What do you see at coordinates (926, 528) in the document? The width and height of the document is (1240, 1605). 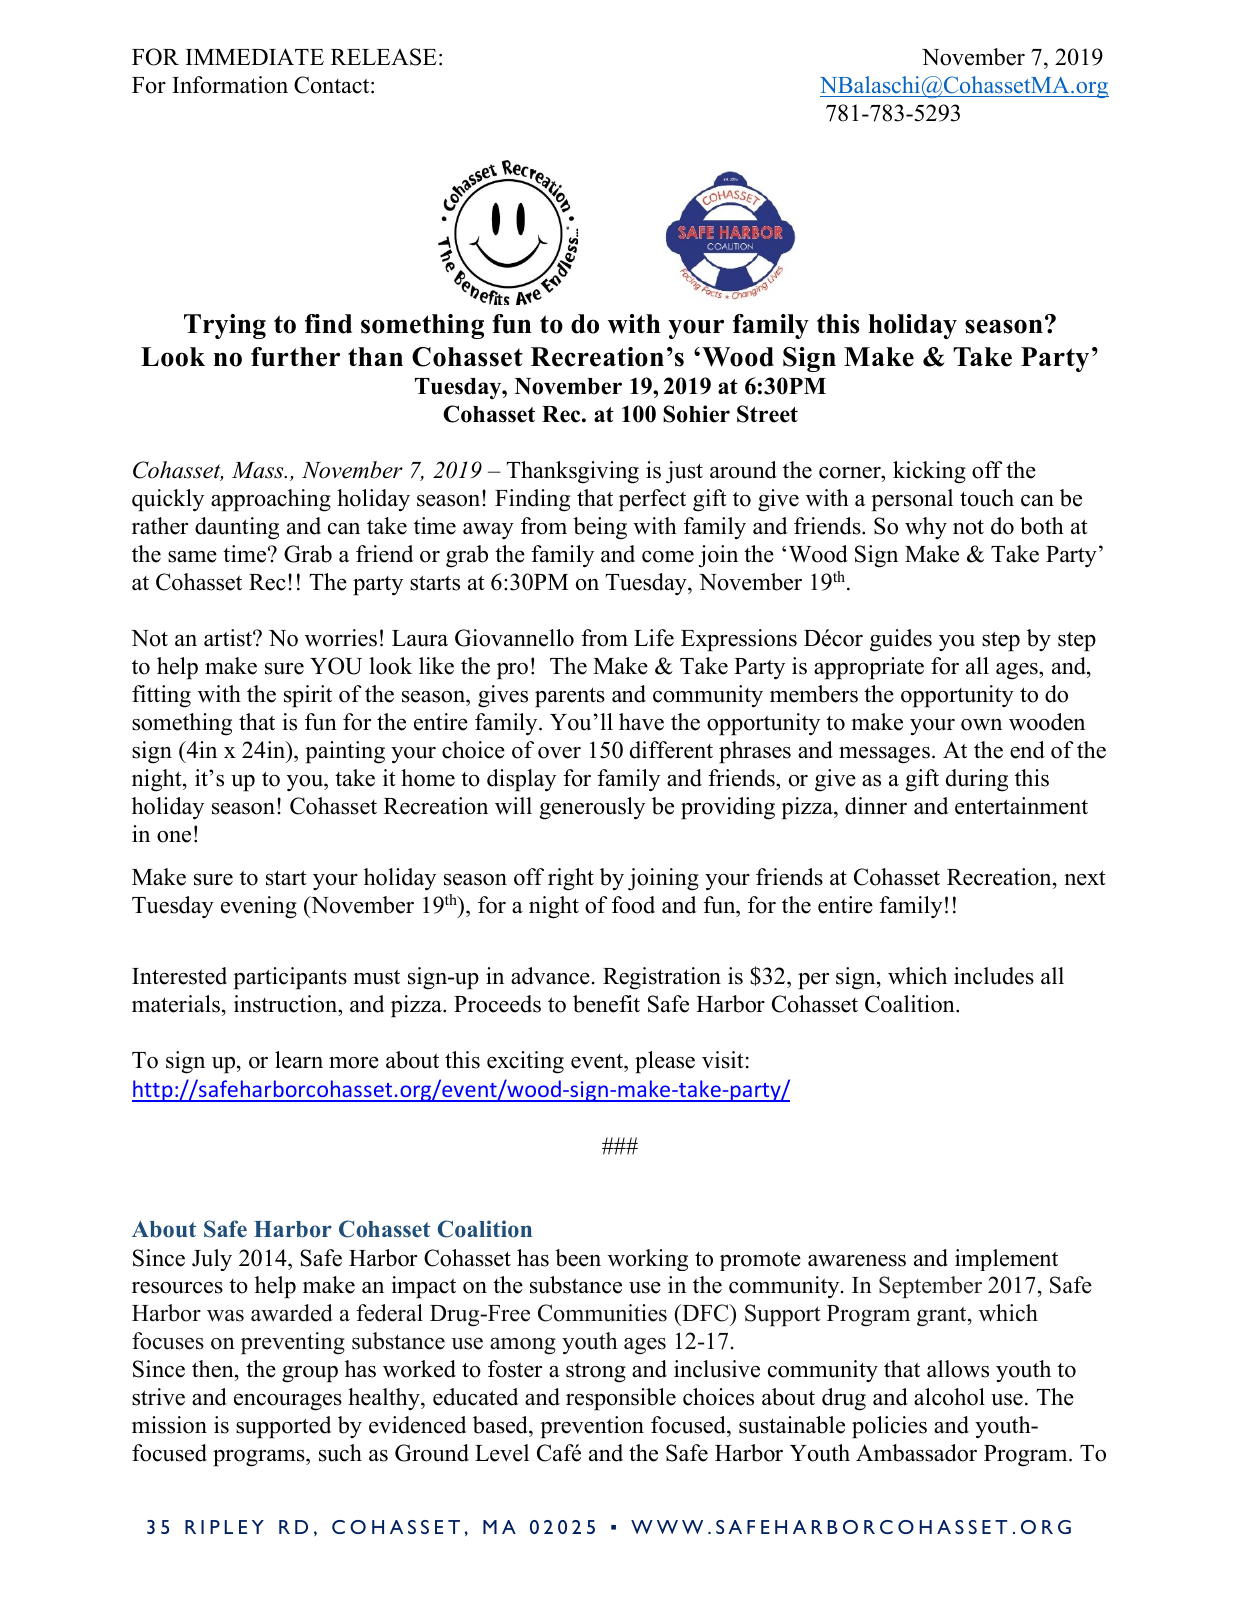 I see `why` at bounding box center [926, 528].
